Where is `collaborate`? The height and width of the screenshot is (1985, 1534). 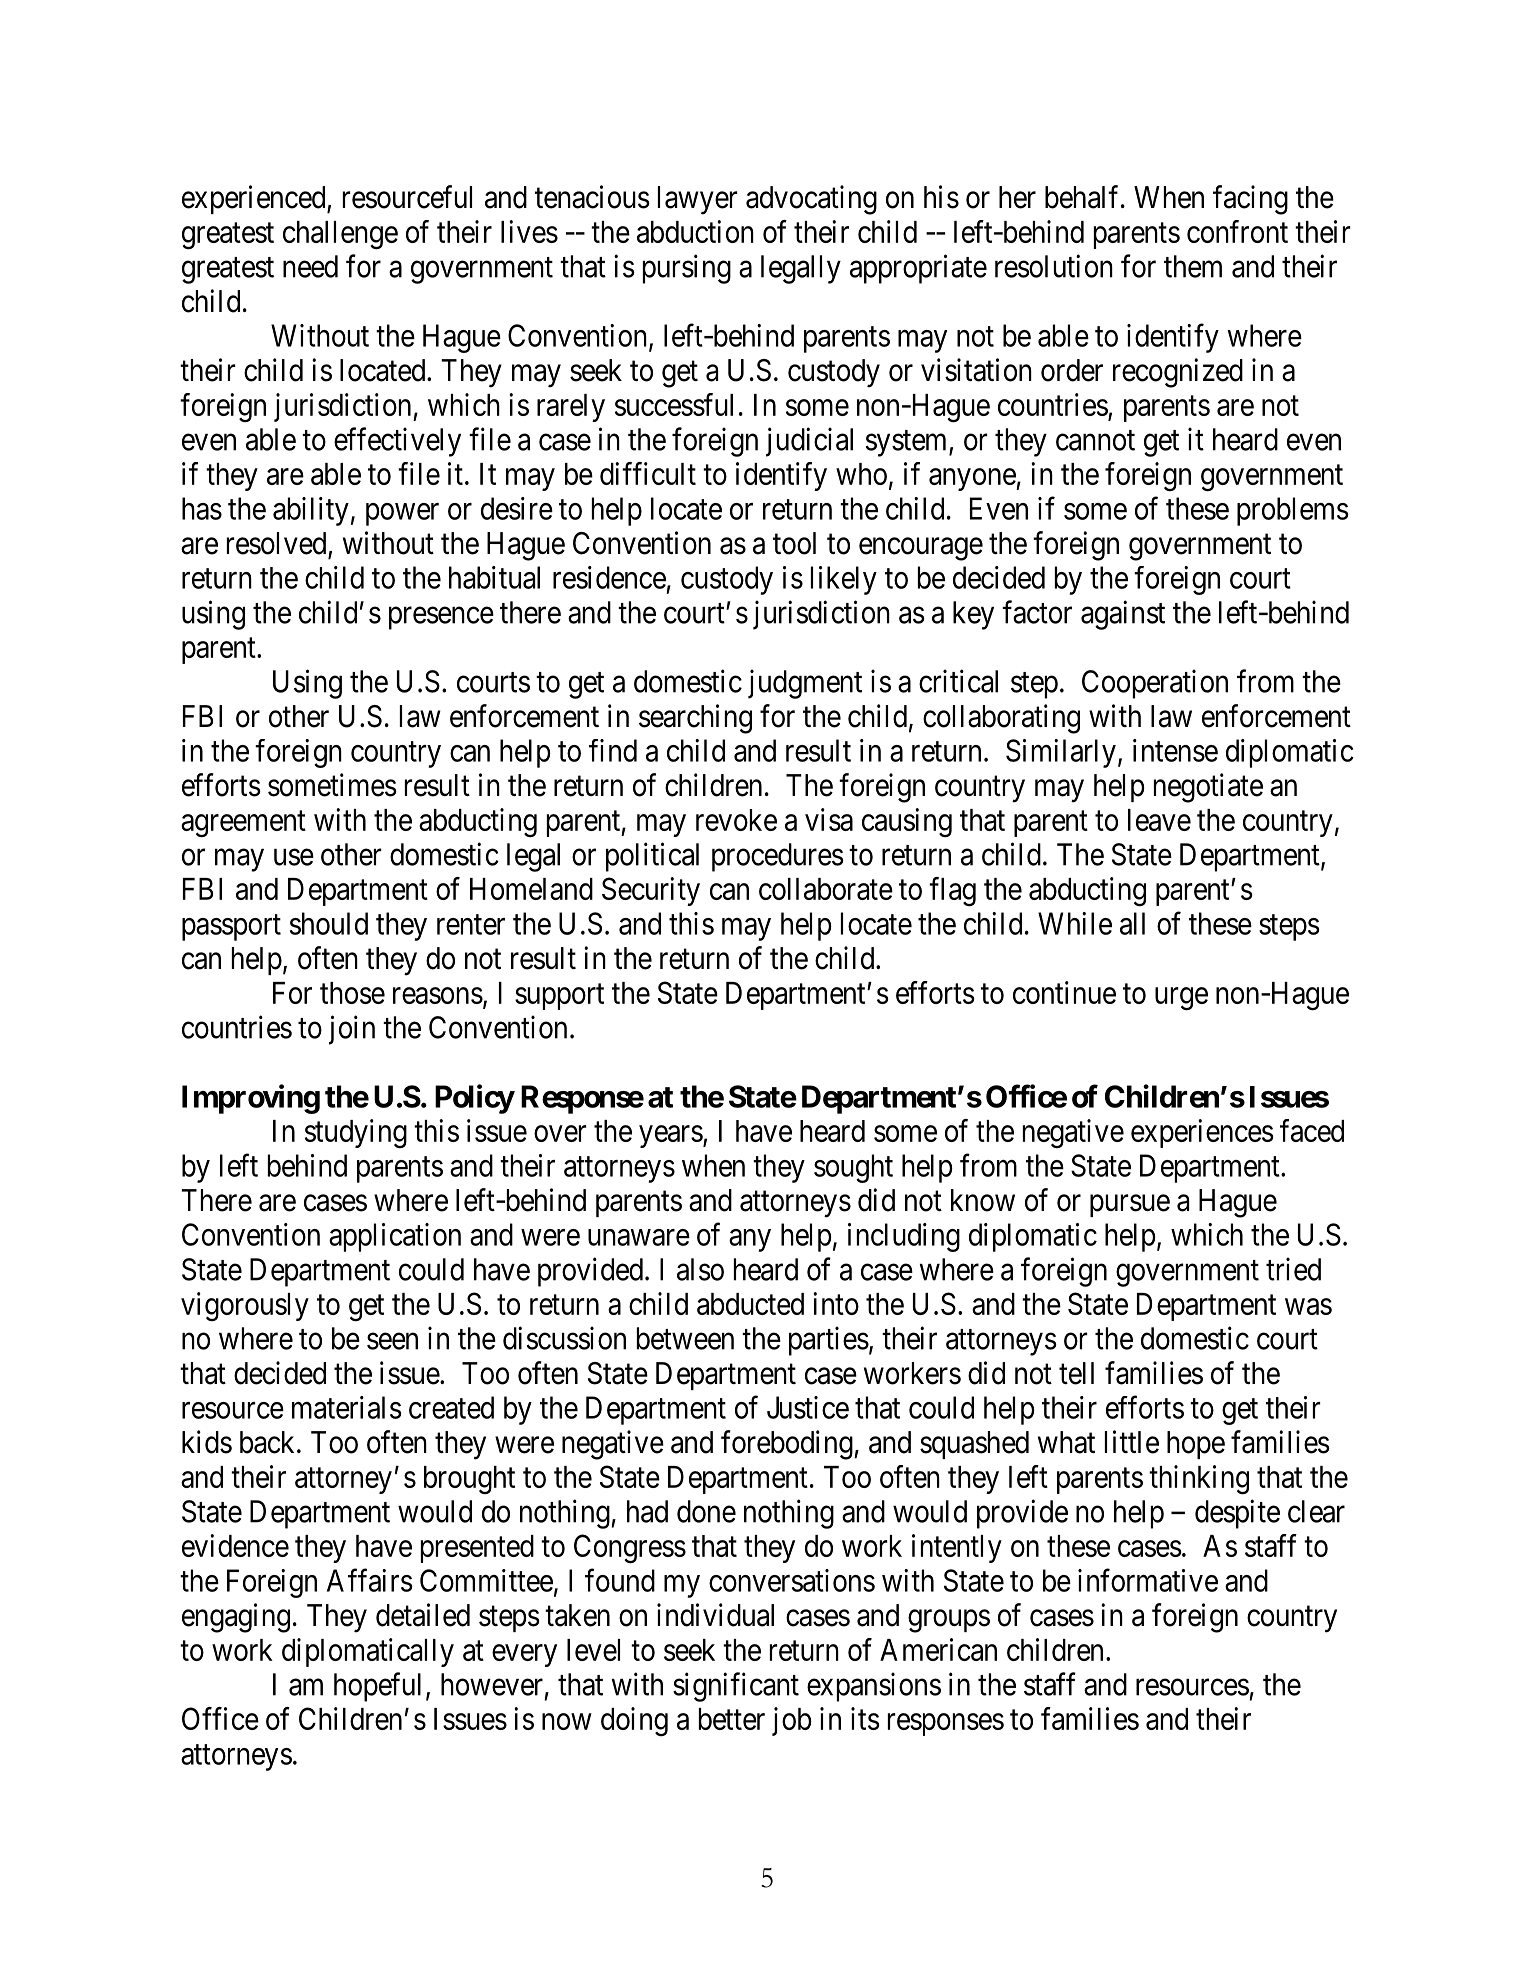
collaborate is located at coordinates (826, 889).
